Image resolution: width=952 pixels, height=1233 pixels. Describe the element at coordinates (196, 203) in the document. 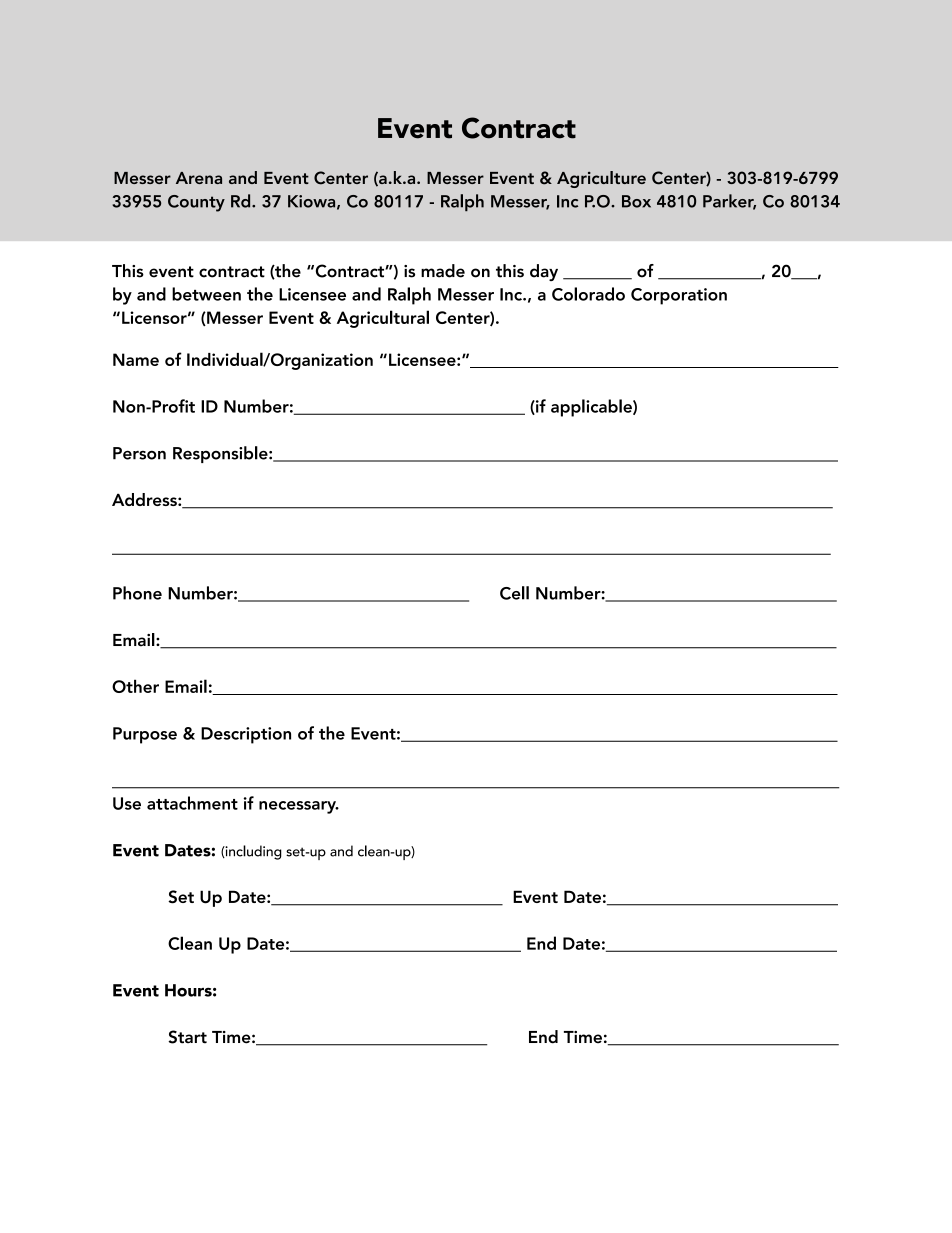

I see `County` at that location.
